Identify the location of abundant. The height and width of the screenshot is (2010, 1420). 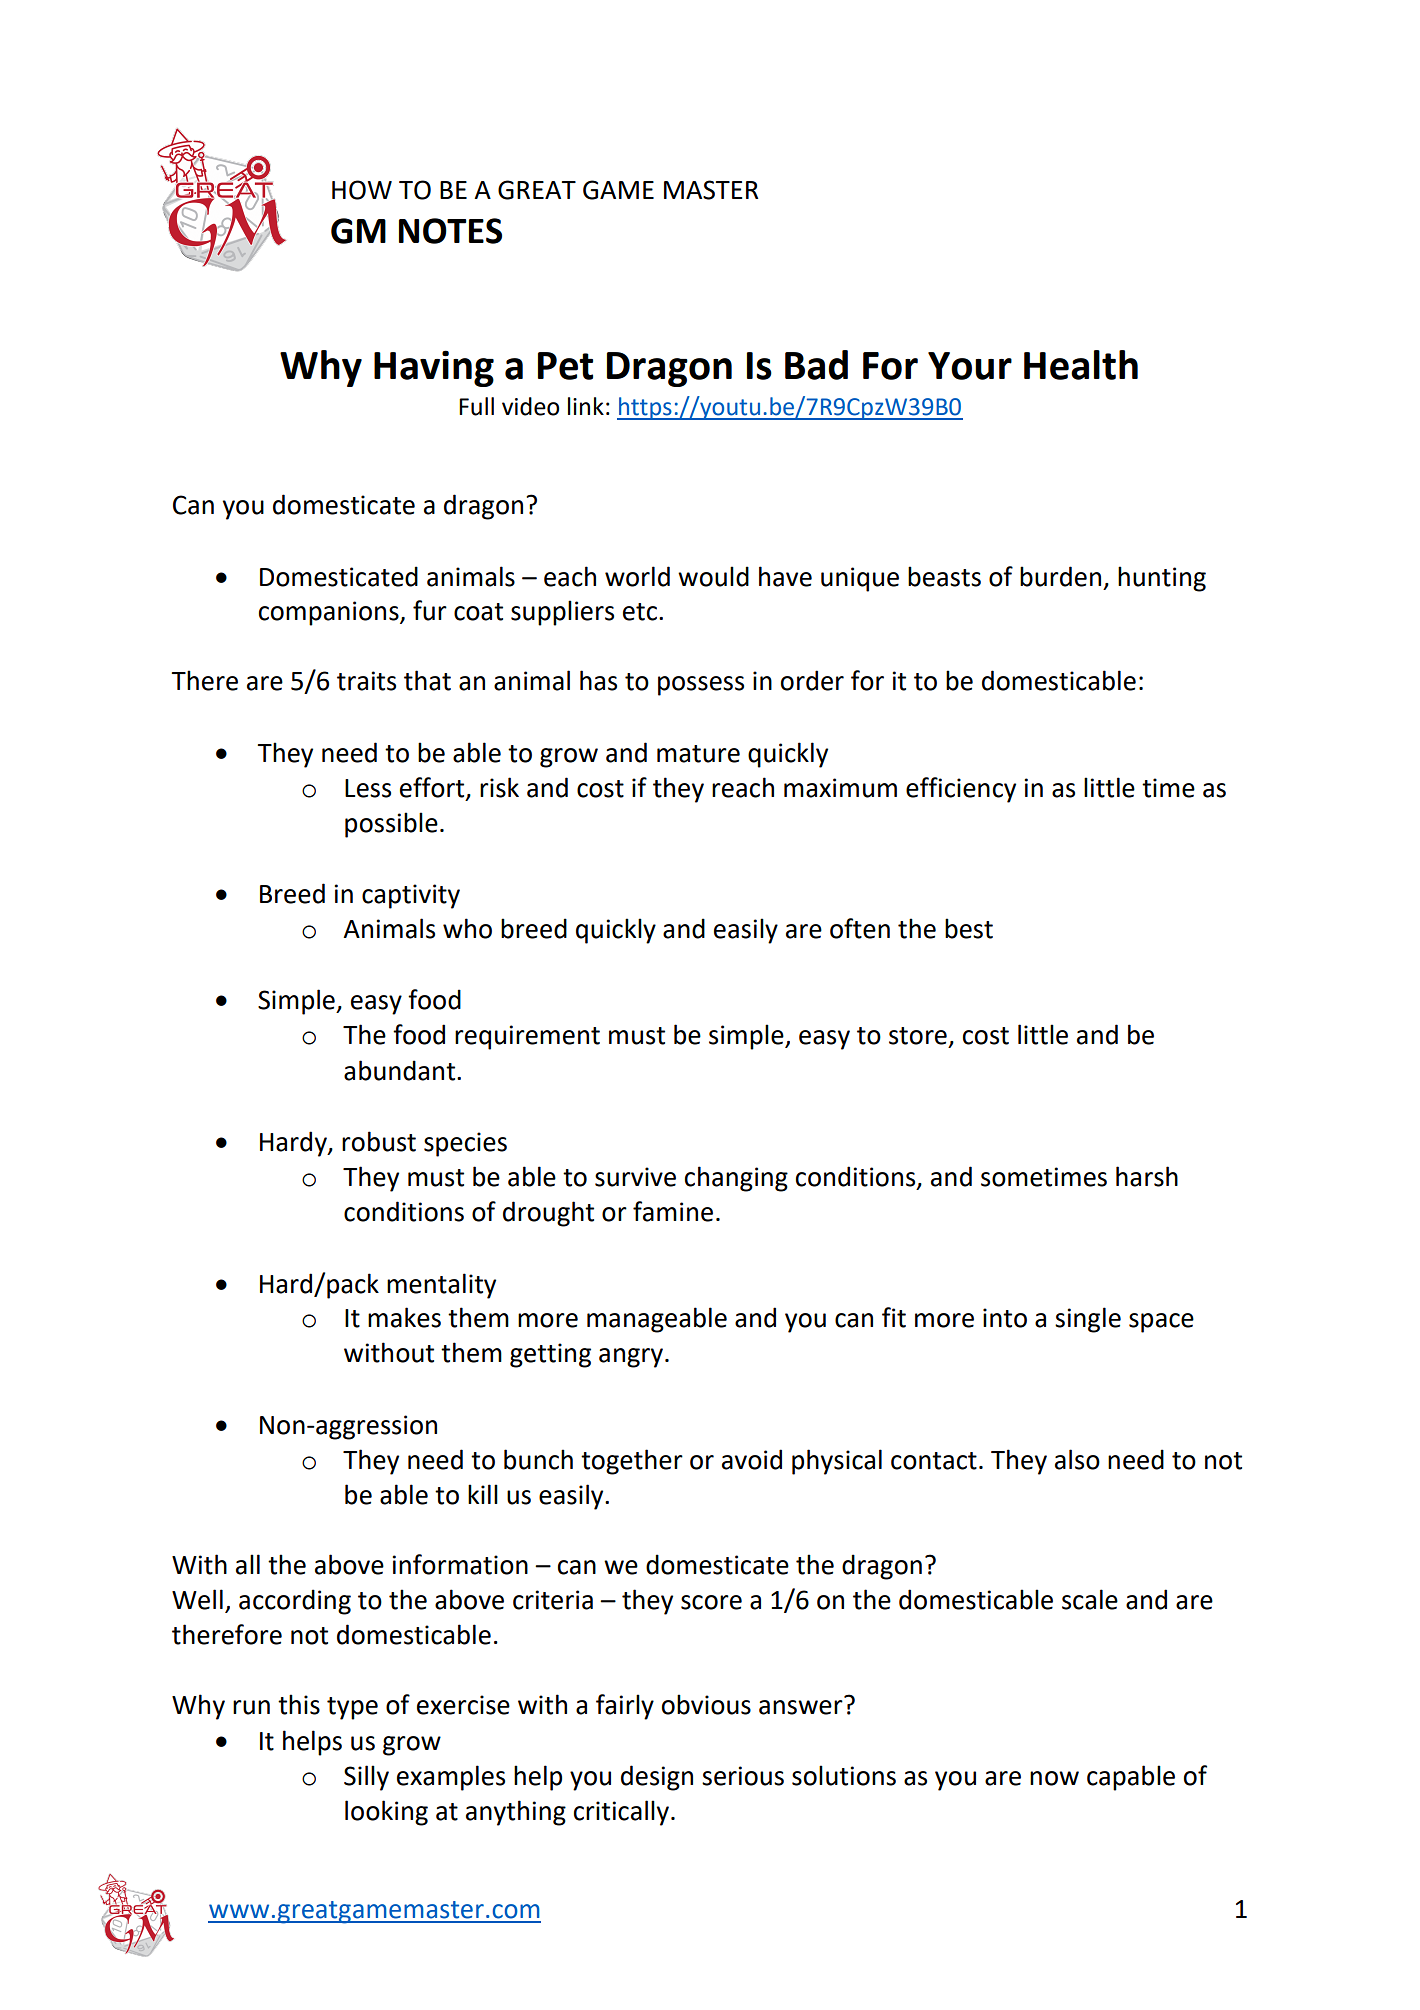
(399, 1070).
